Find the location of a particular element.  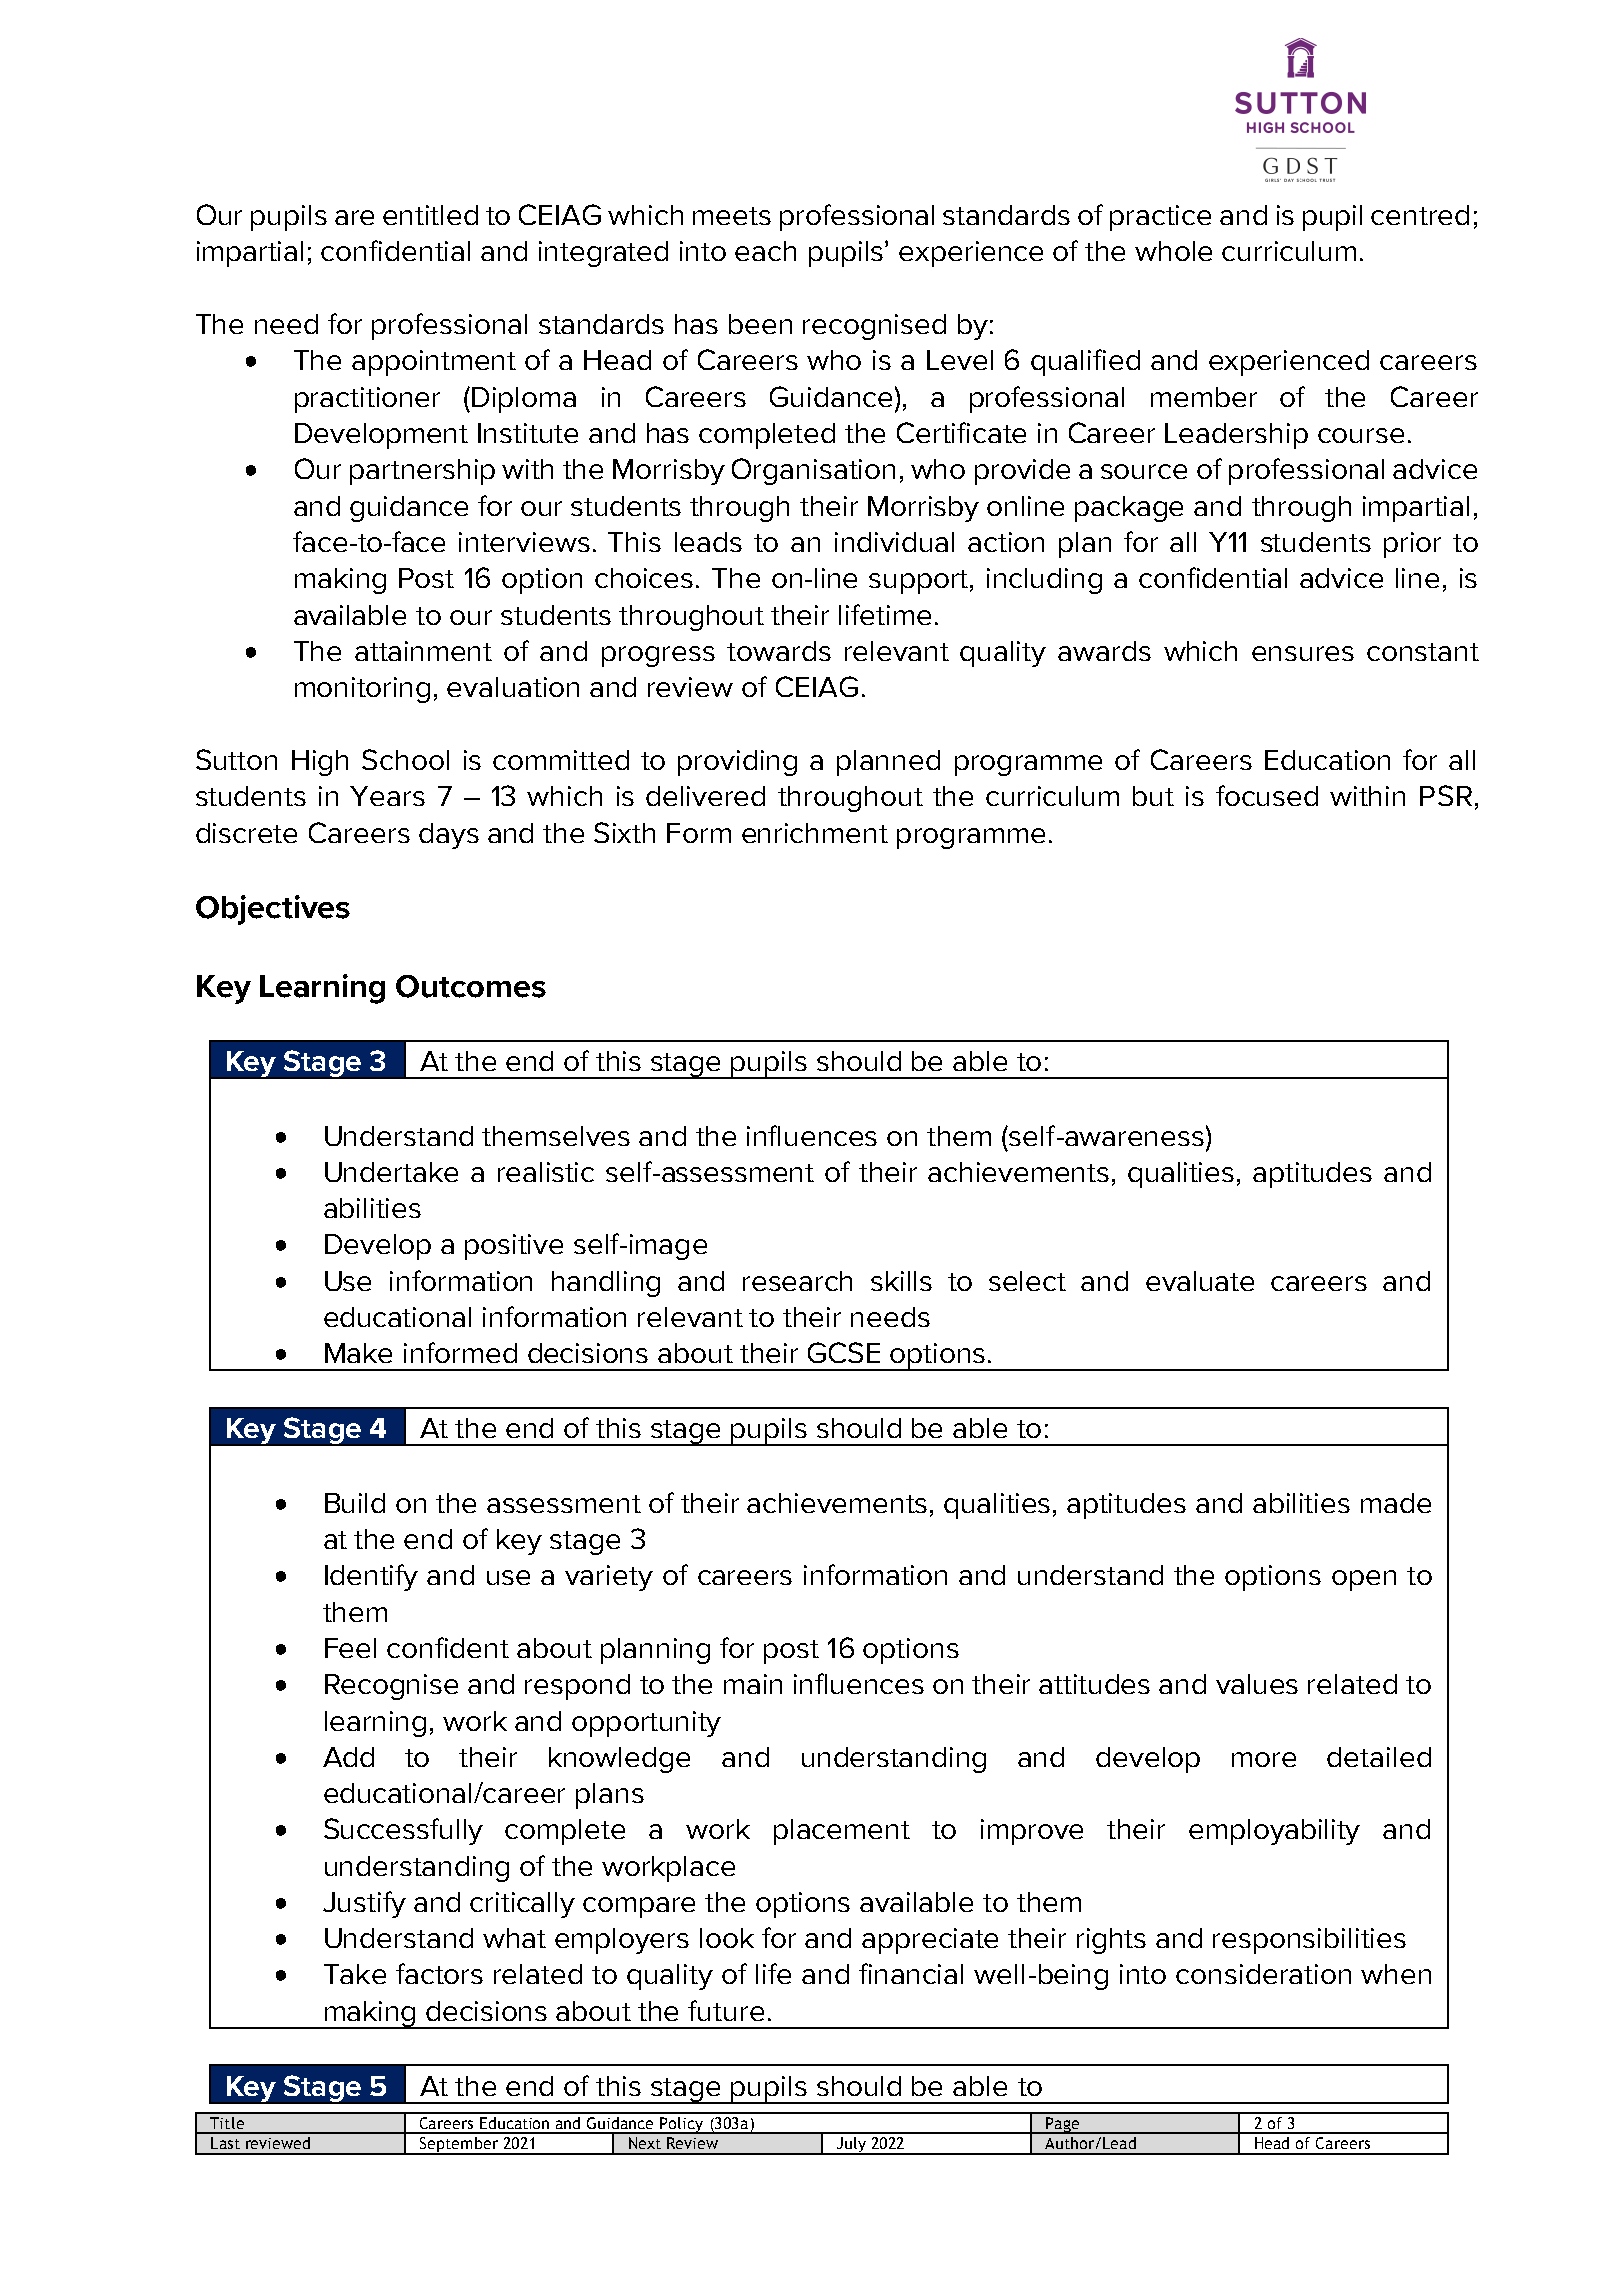

appointment is located at coordinates (434, 363).
